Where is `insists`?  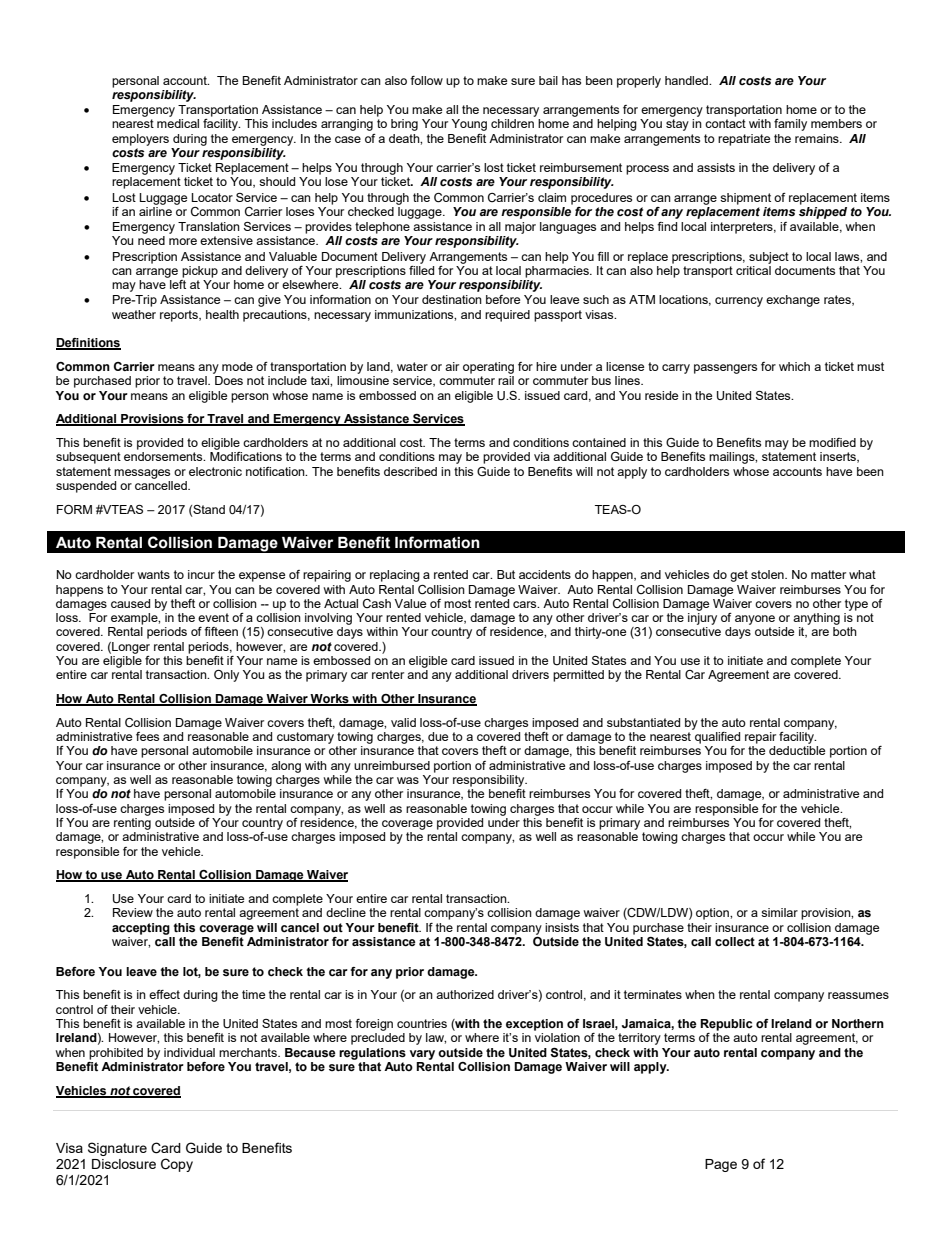 insists is located at coordinates (562, 927).
